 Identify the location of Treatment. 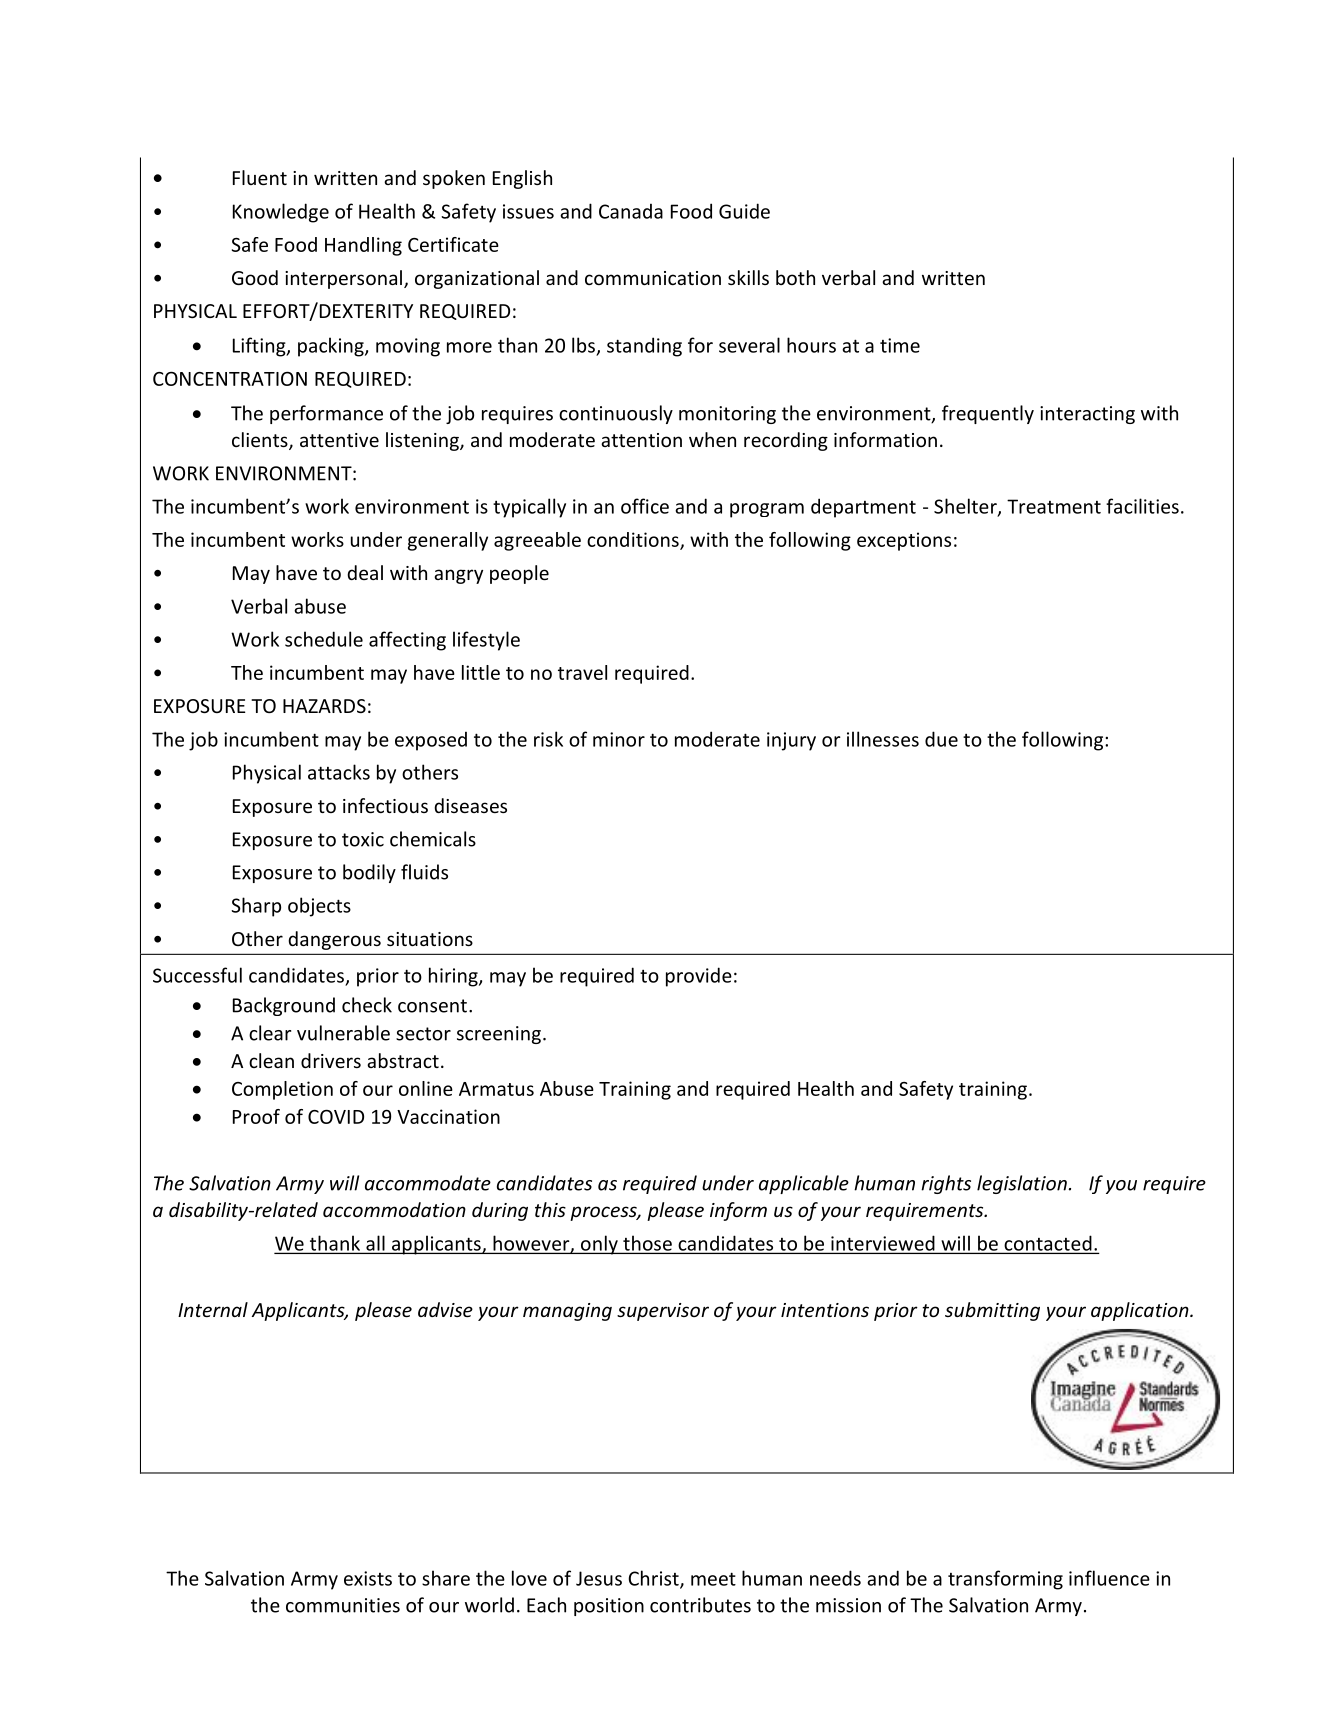
(1054, 506).
